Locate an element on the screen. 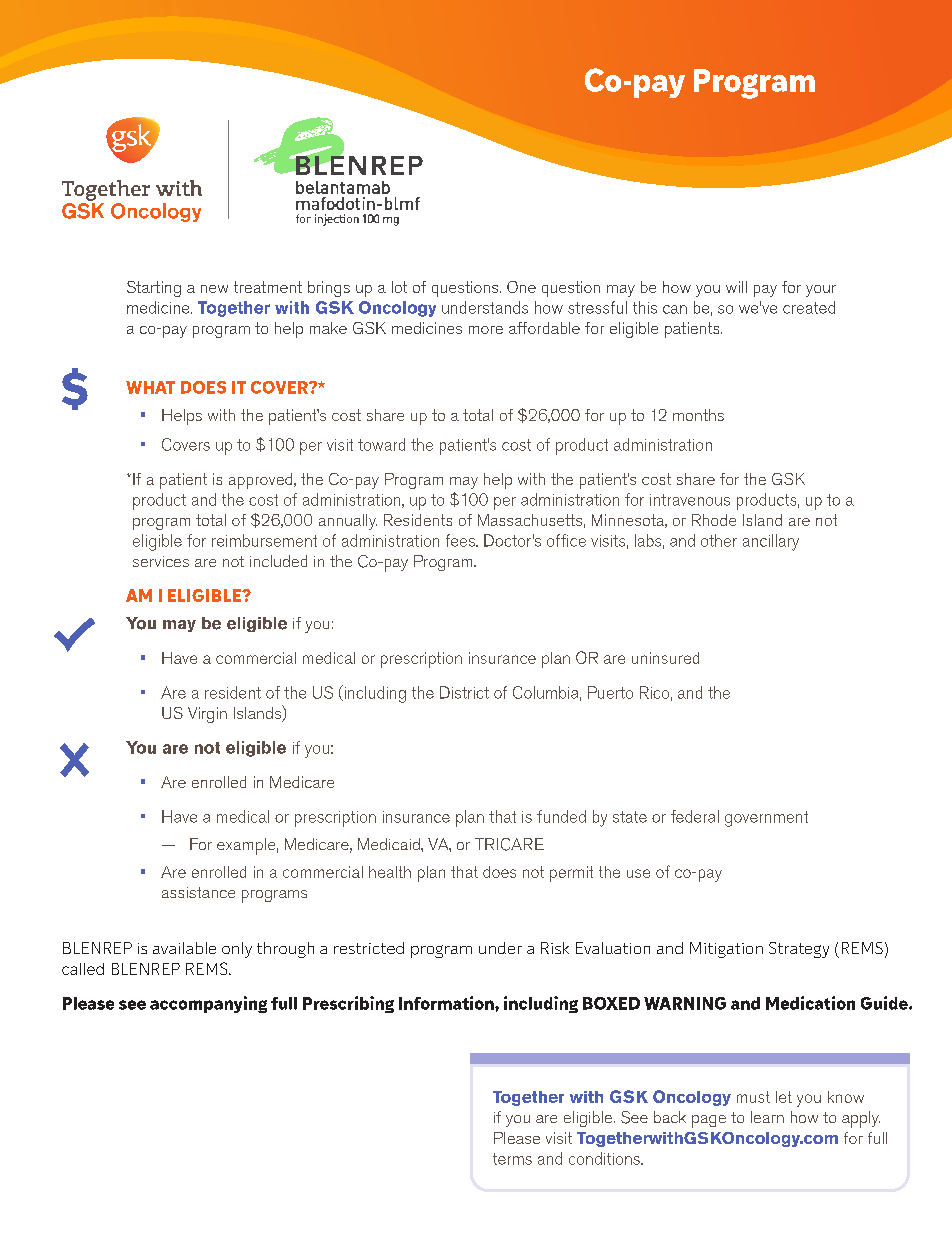 This screenshot has width=952, height=1233. Starting is located at coordinates (154, 289).
